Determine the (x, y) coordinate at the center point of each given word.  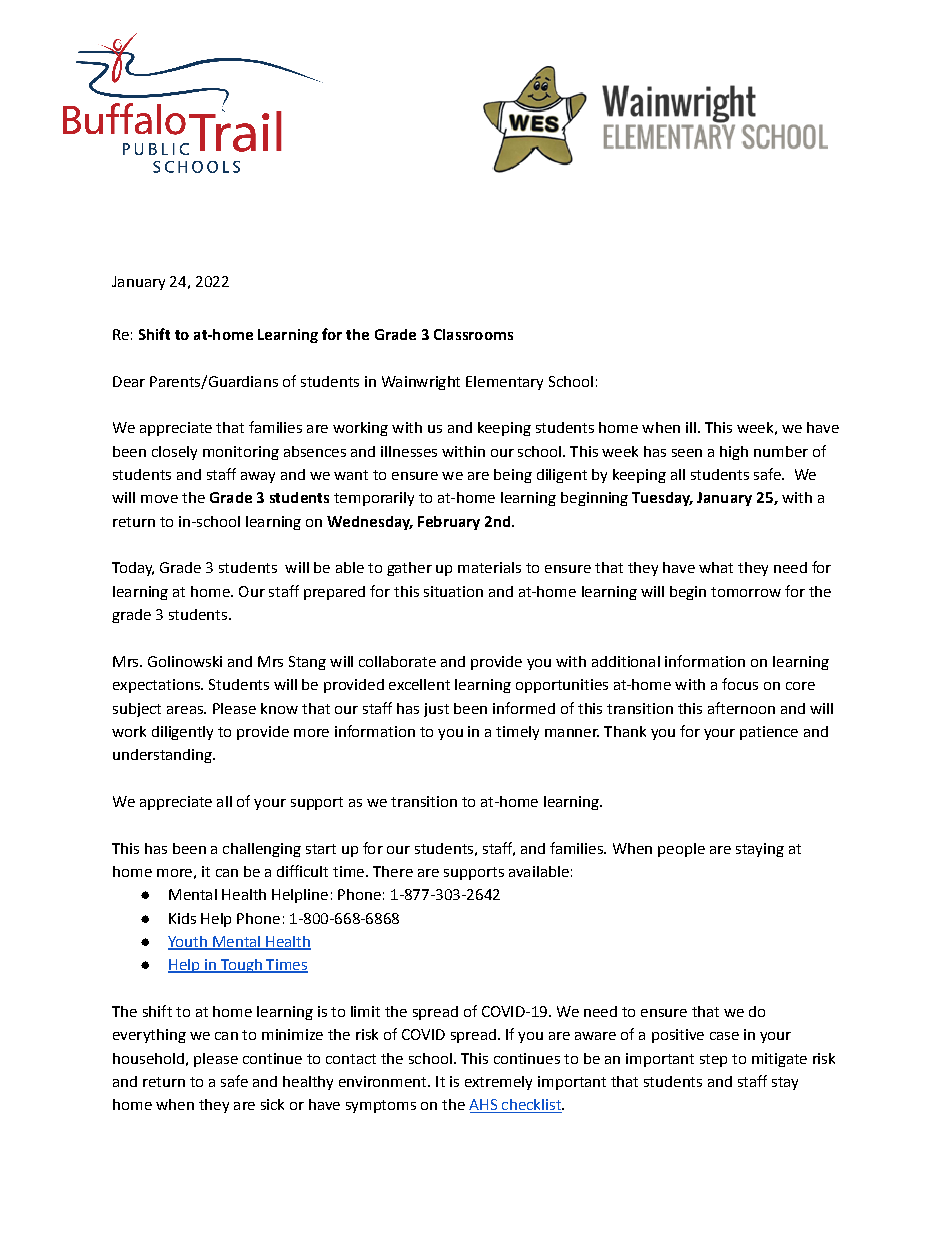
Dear (129, 381)
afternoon (741, 708)
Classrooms (473, 334)
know (279, 708)
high (734, 453)
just (436, 710)
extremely (498, 1083)
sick (272, 1104)
